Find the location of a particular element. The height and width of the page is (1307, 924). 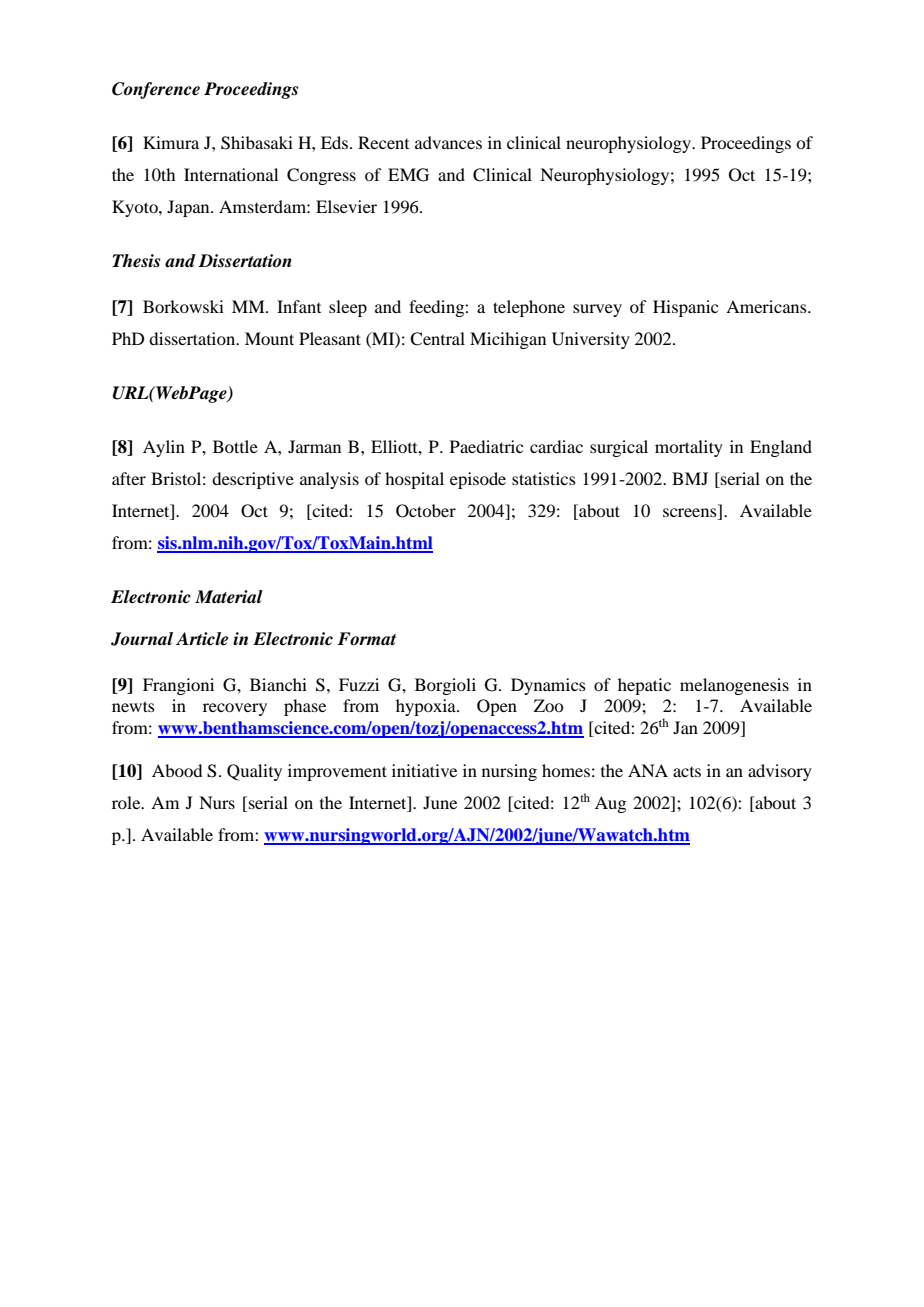

screens is located at coordinates (691, 514).
